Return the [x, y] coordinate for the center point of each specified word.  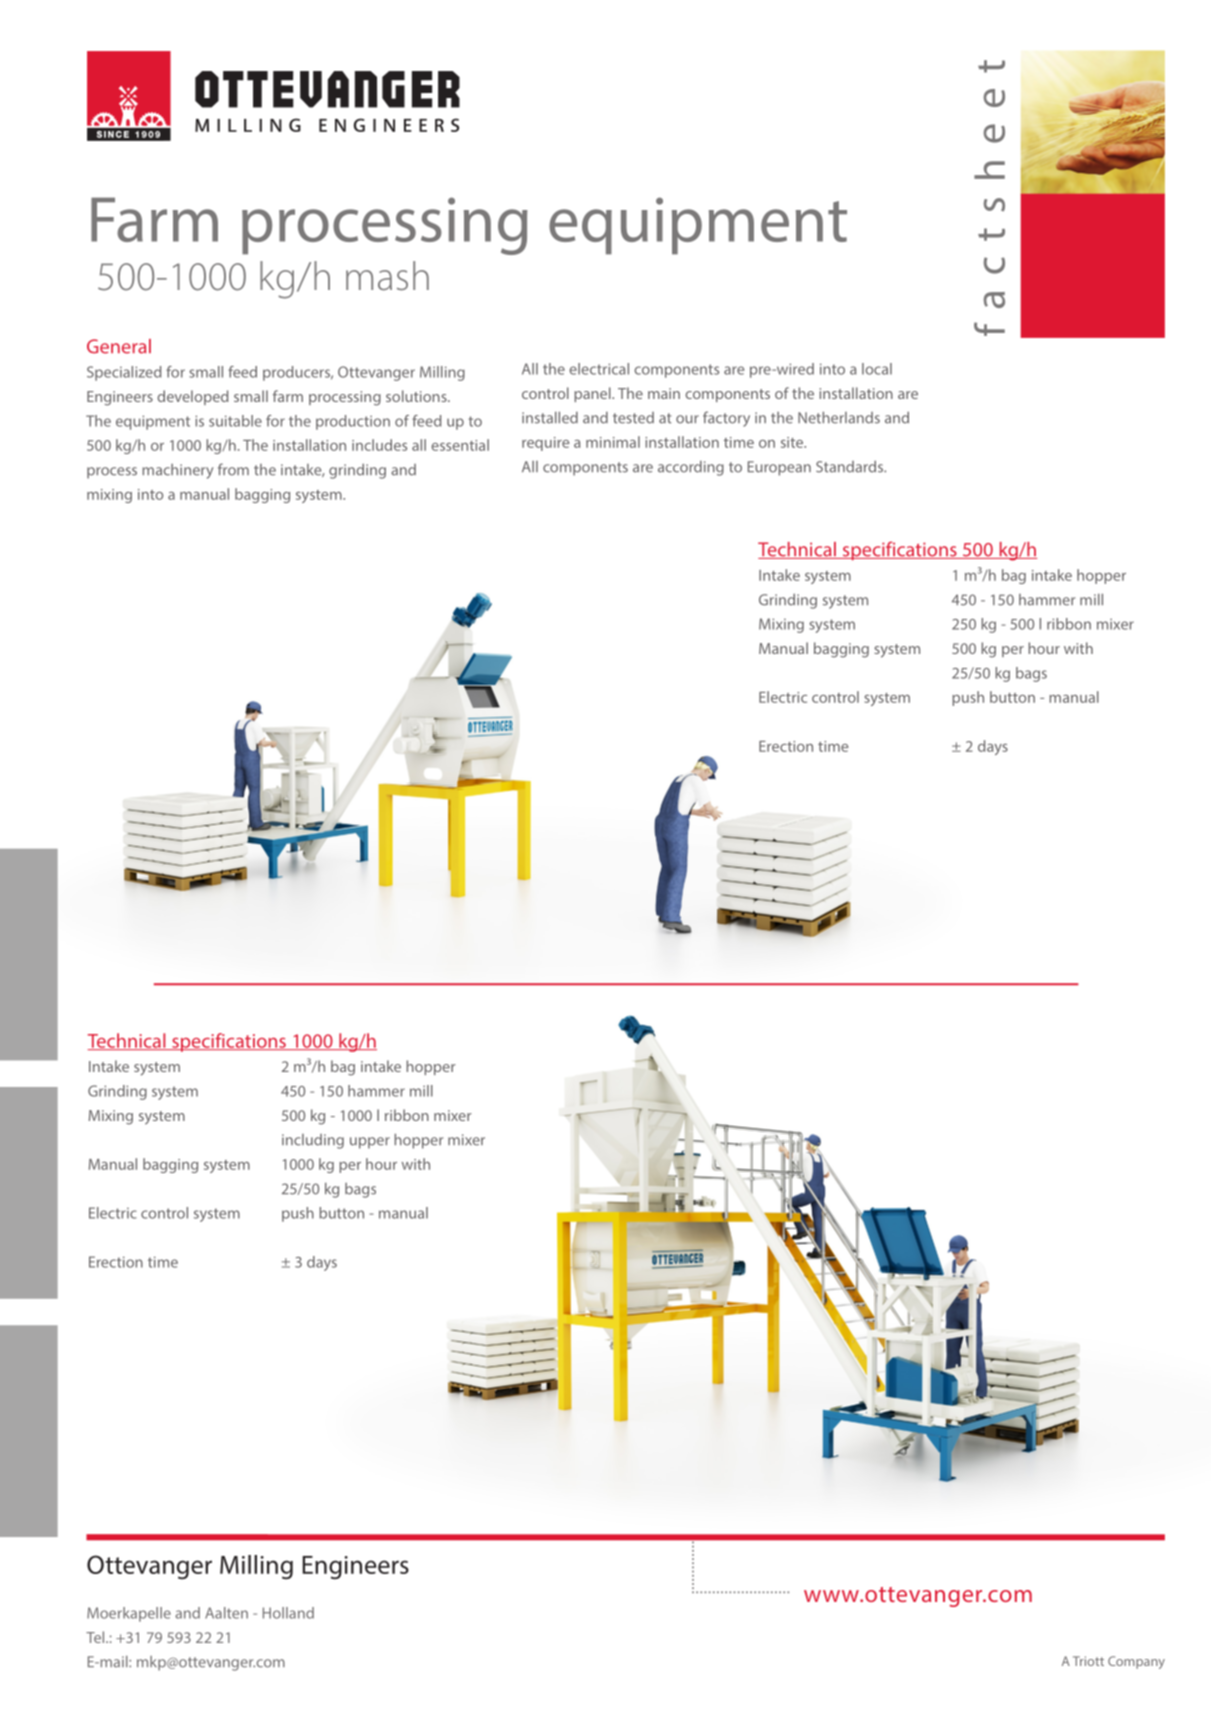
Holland [288, 1613]
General [119, 346]
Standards [850, 466]
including [313, 1141]
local [877, 369]
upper [370, 1143]
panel [593, 394]
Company [1136, 1662]
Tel [96, 1637]
